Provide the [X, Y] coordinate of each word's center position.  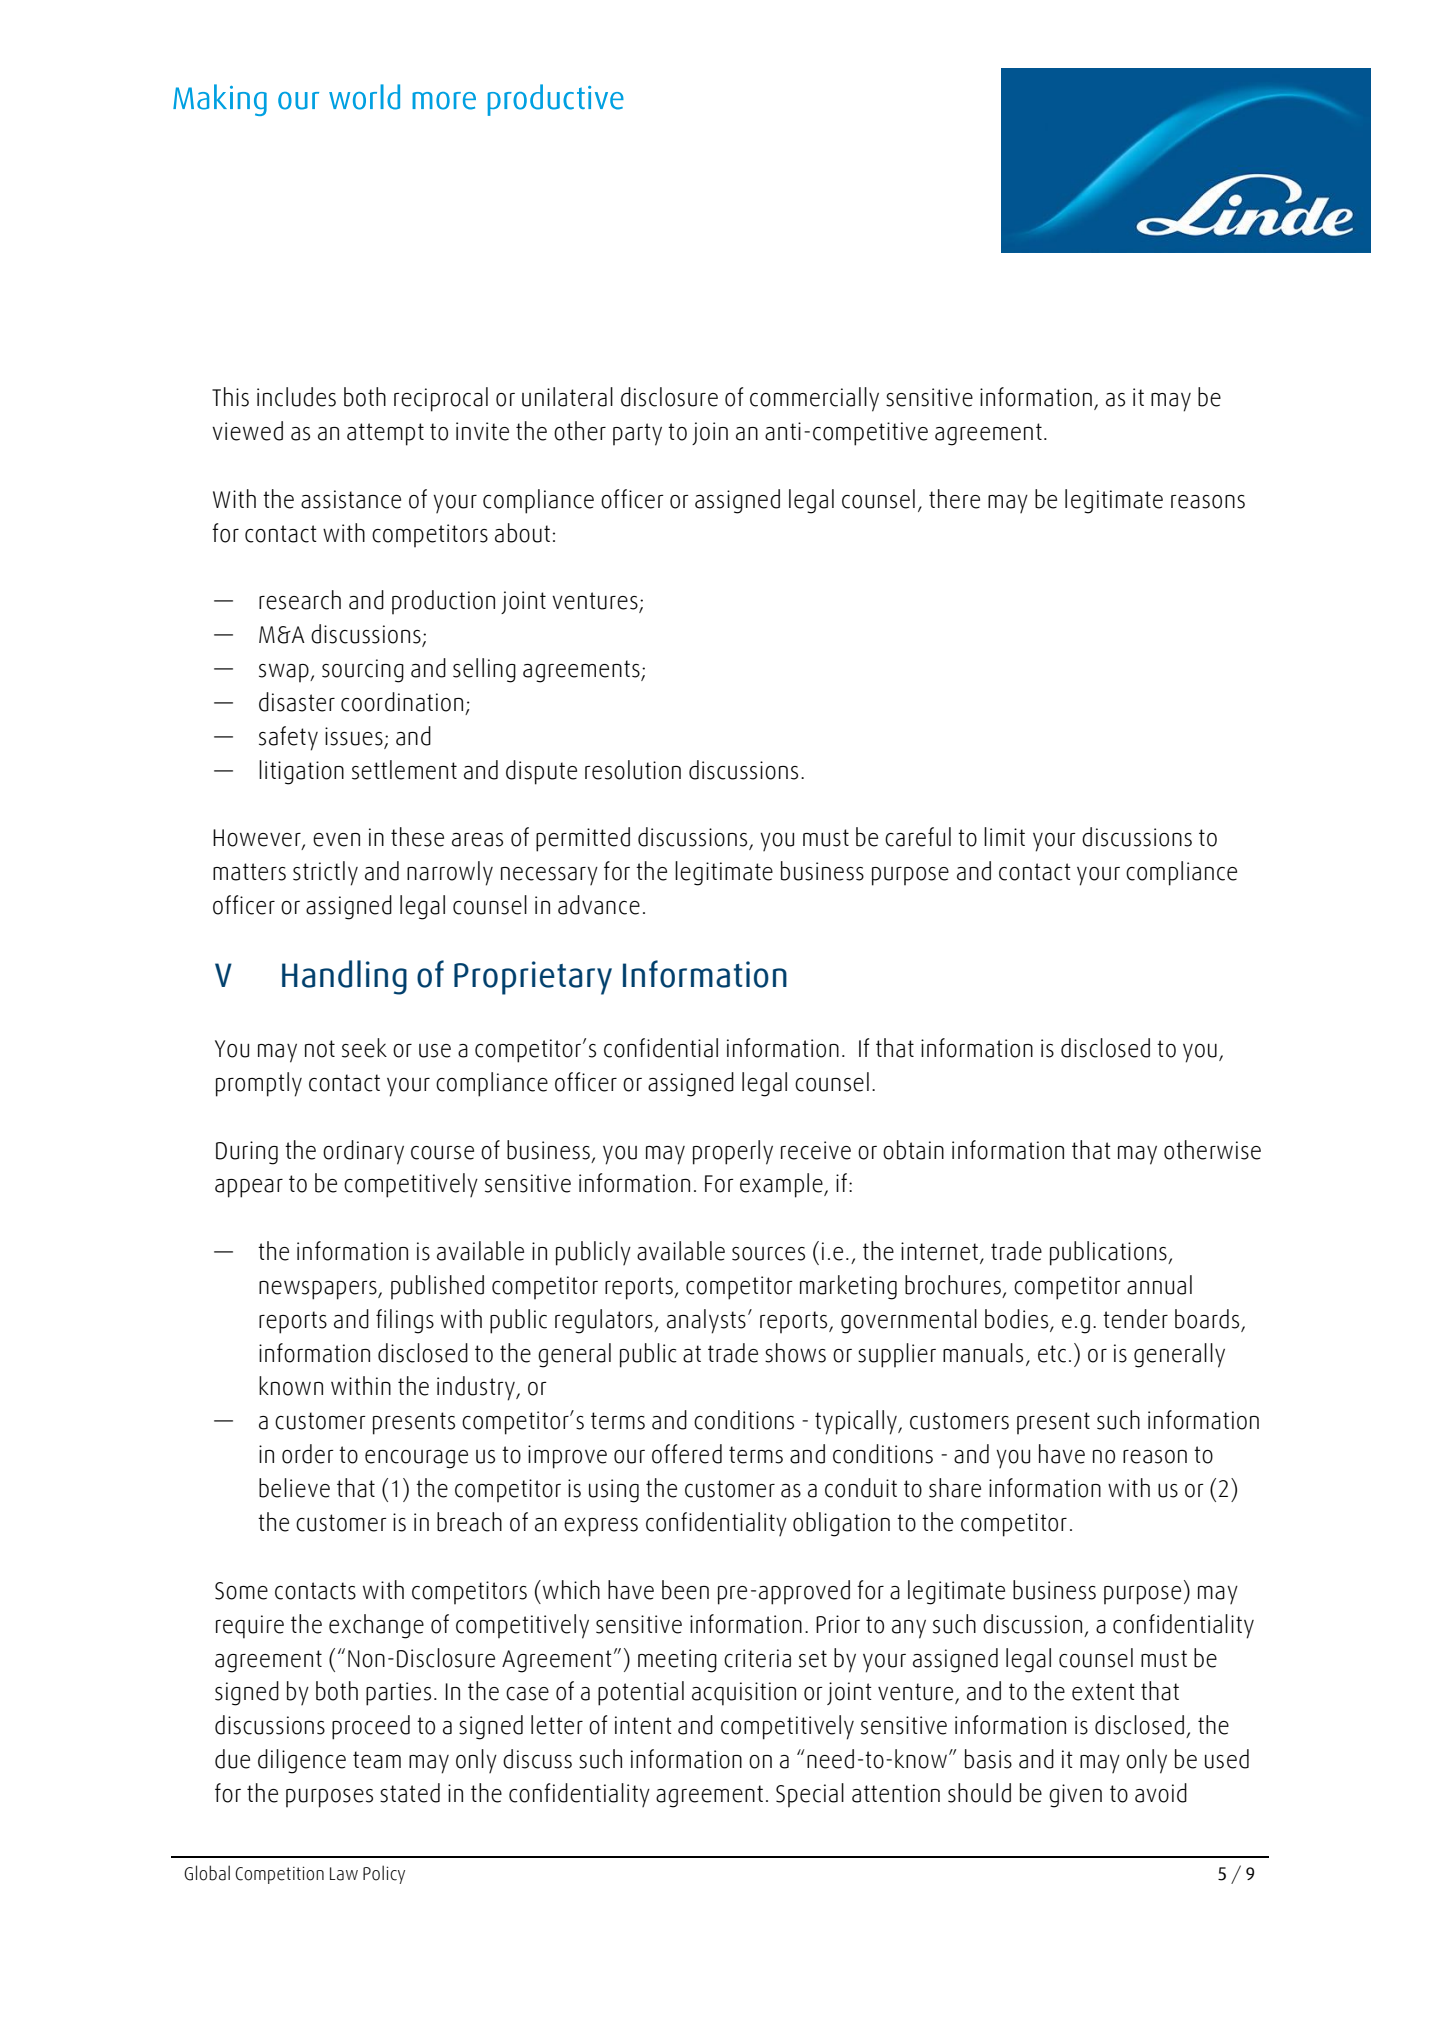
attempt [385, 434]
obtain [913, 1150]
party [637, 434]
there [954, 499]
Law [344, 1874]
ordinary [363, 1152]
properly [733, 1152]
